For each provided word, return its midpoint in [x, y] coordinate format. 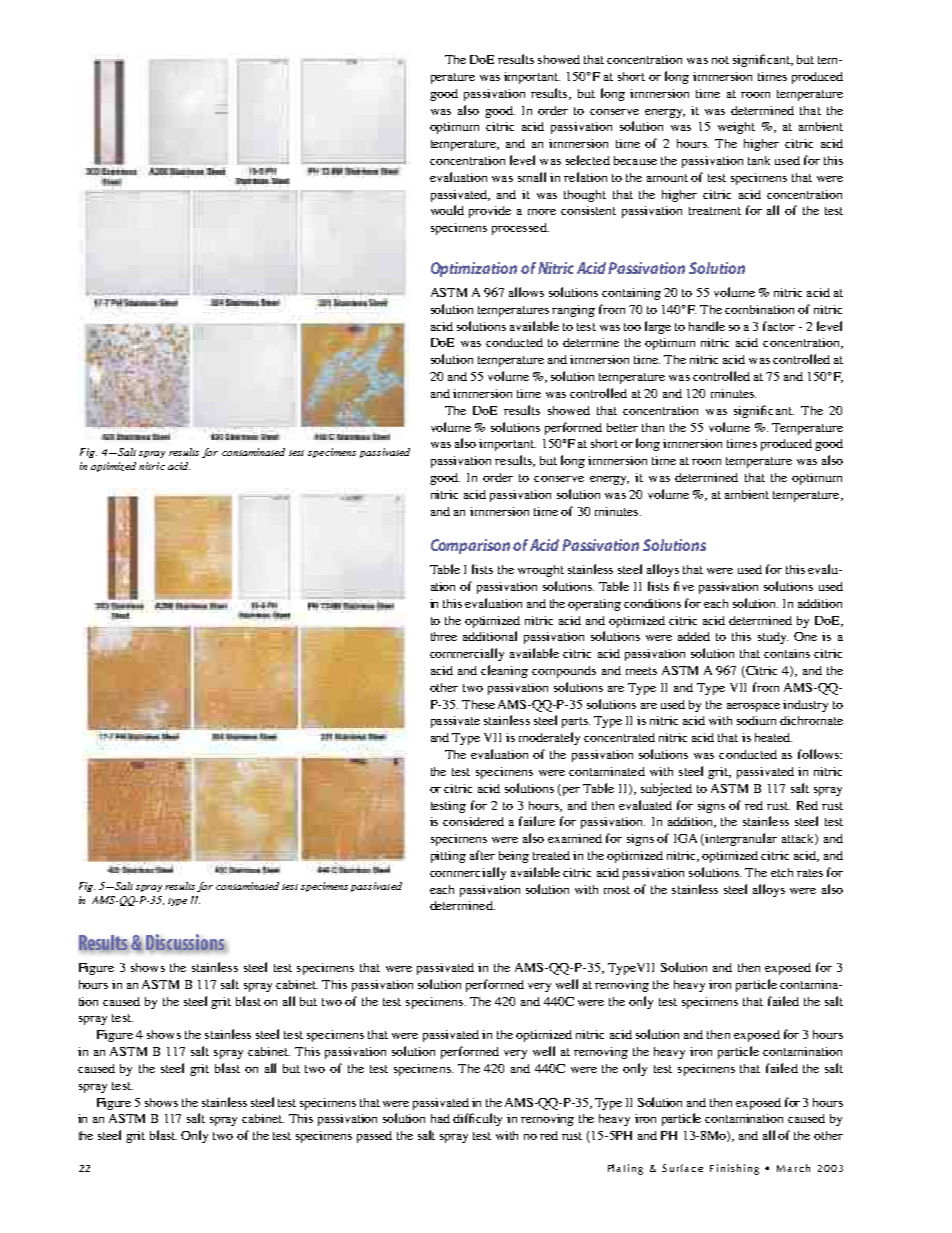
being [514, 857]
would [447, 210]
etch [782, 872]
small [532, 177]
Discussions [186, 943]
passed [374, 1137]
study [773, 638]
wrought [541, 571]
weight [736, 128]
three [444, 636]
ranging [573, 311]
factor [779, 326]
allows [526, 292]
